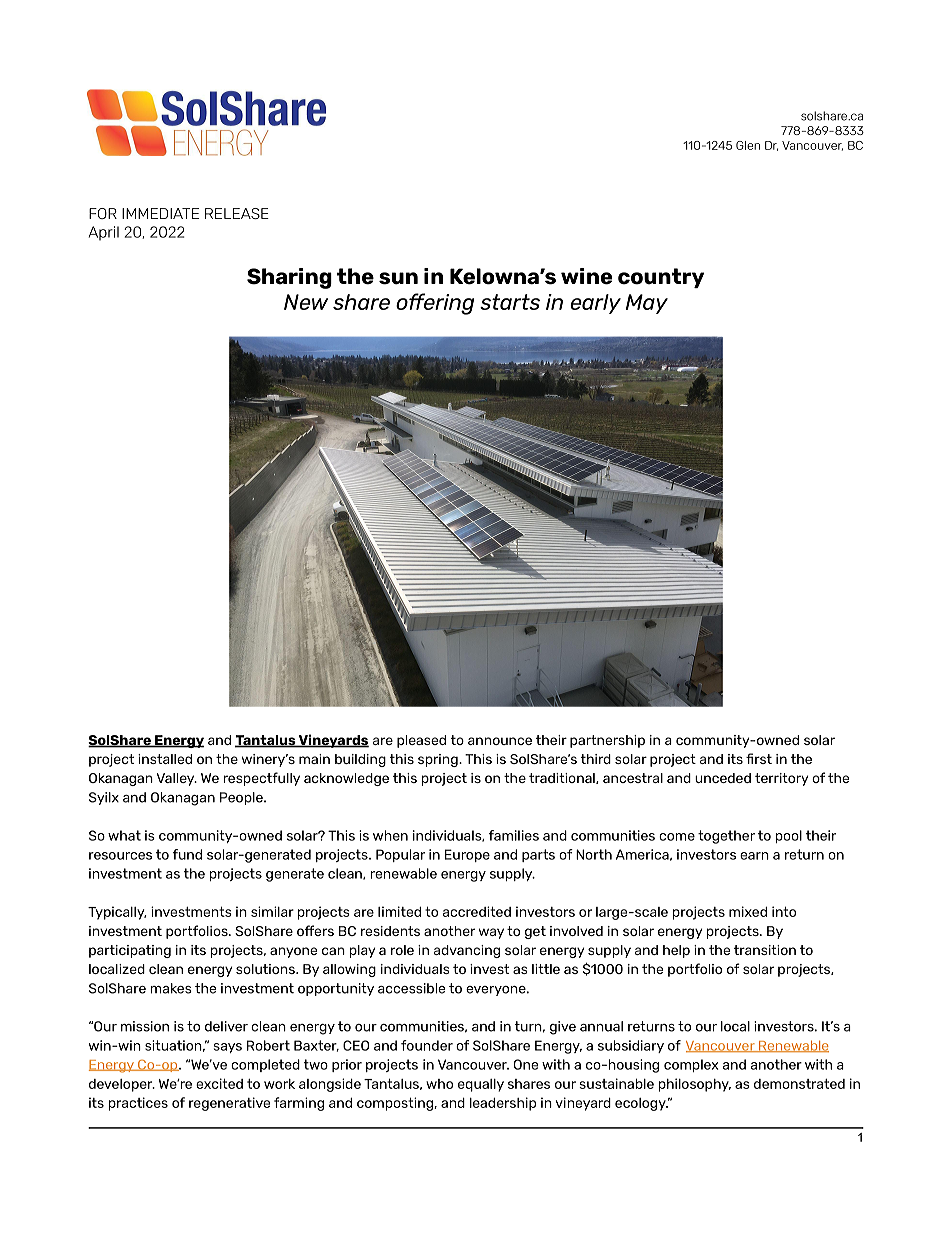  What do you see at coordinates (289, 278) in the screenshot?
I see `Sharing` at bounding box center [289, 278].
